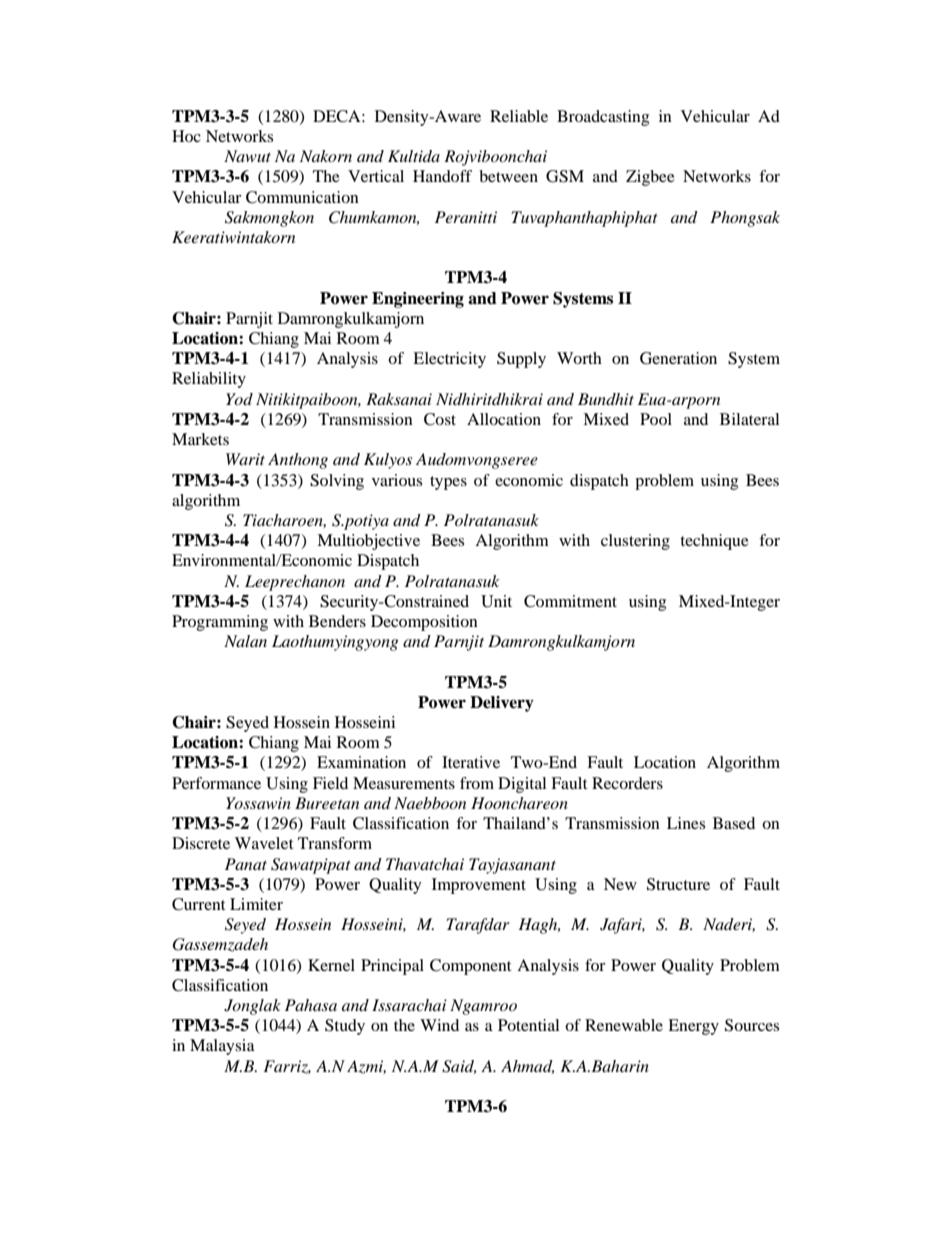  Describe the element at coordinates (239, 399) in the image. I see `Yod` at that location.
